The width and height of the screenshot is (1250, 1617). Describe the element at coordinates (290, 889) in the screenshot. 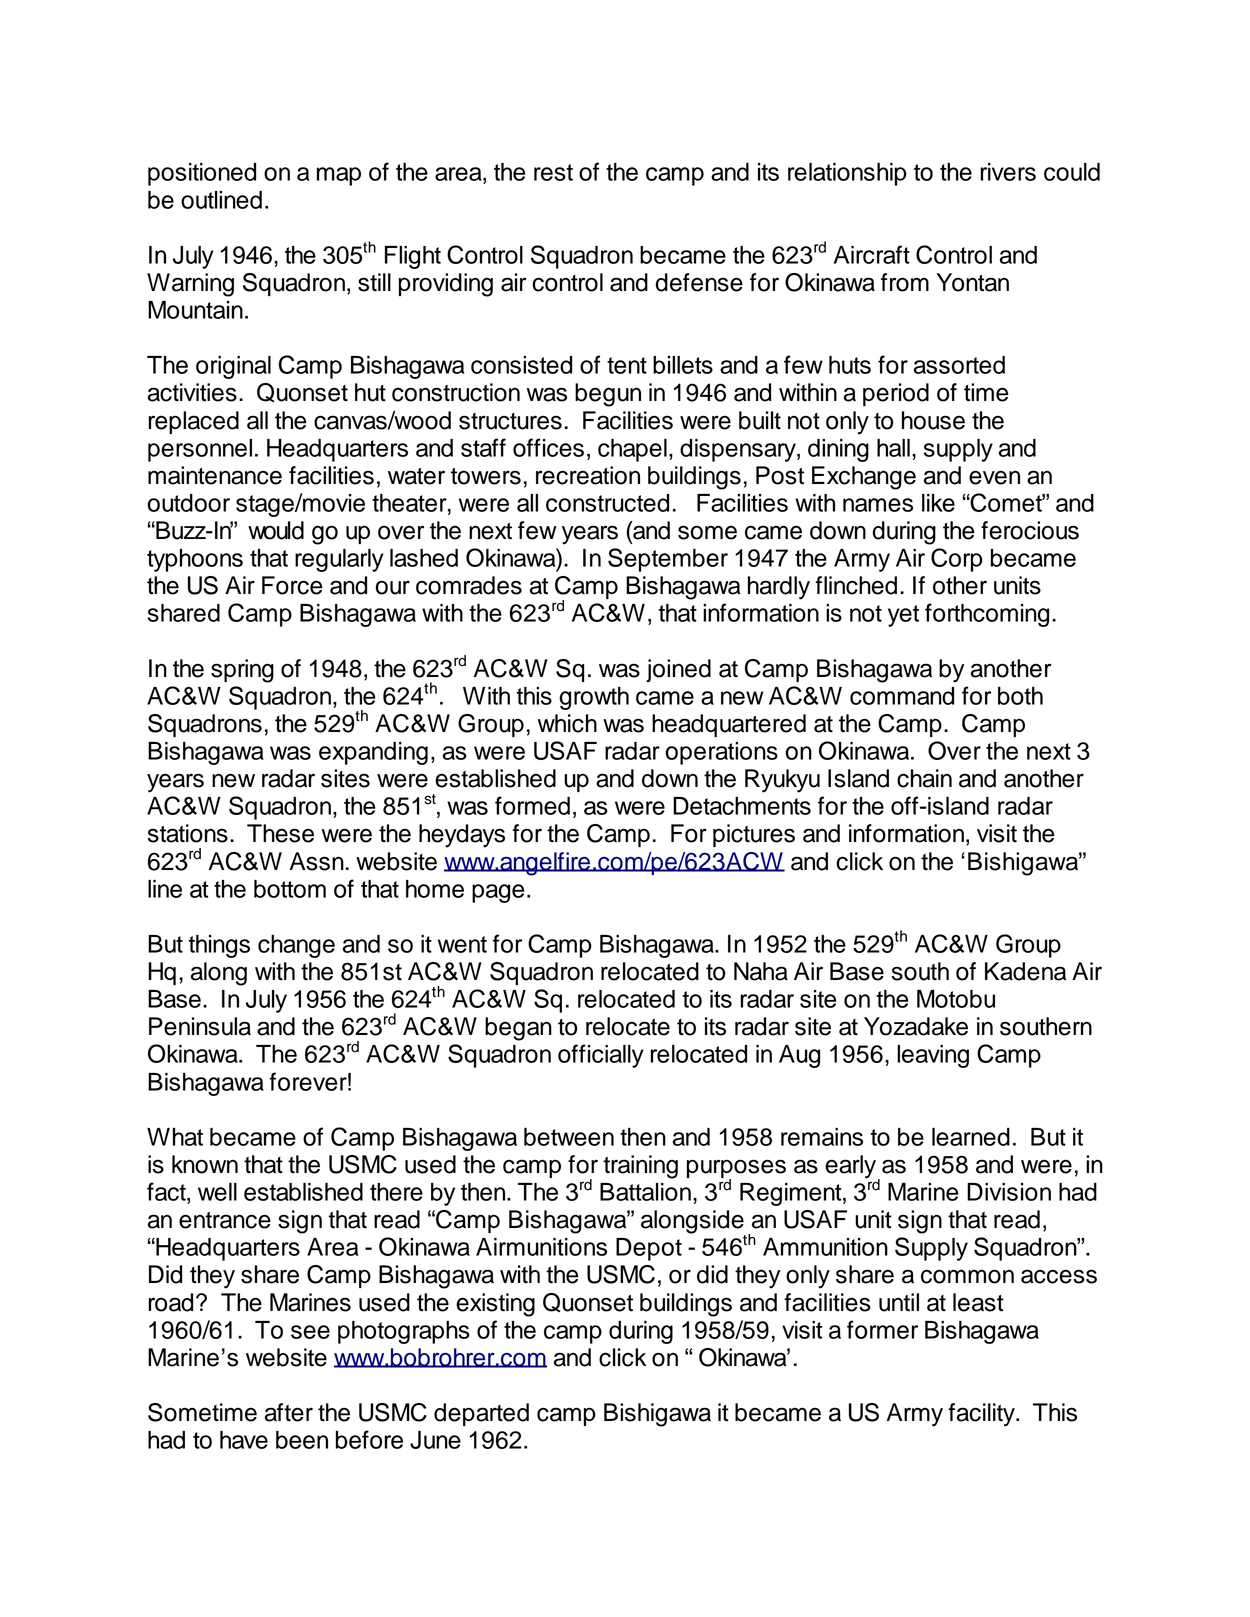

I see `bottom` at that location.
